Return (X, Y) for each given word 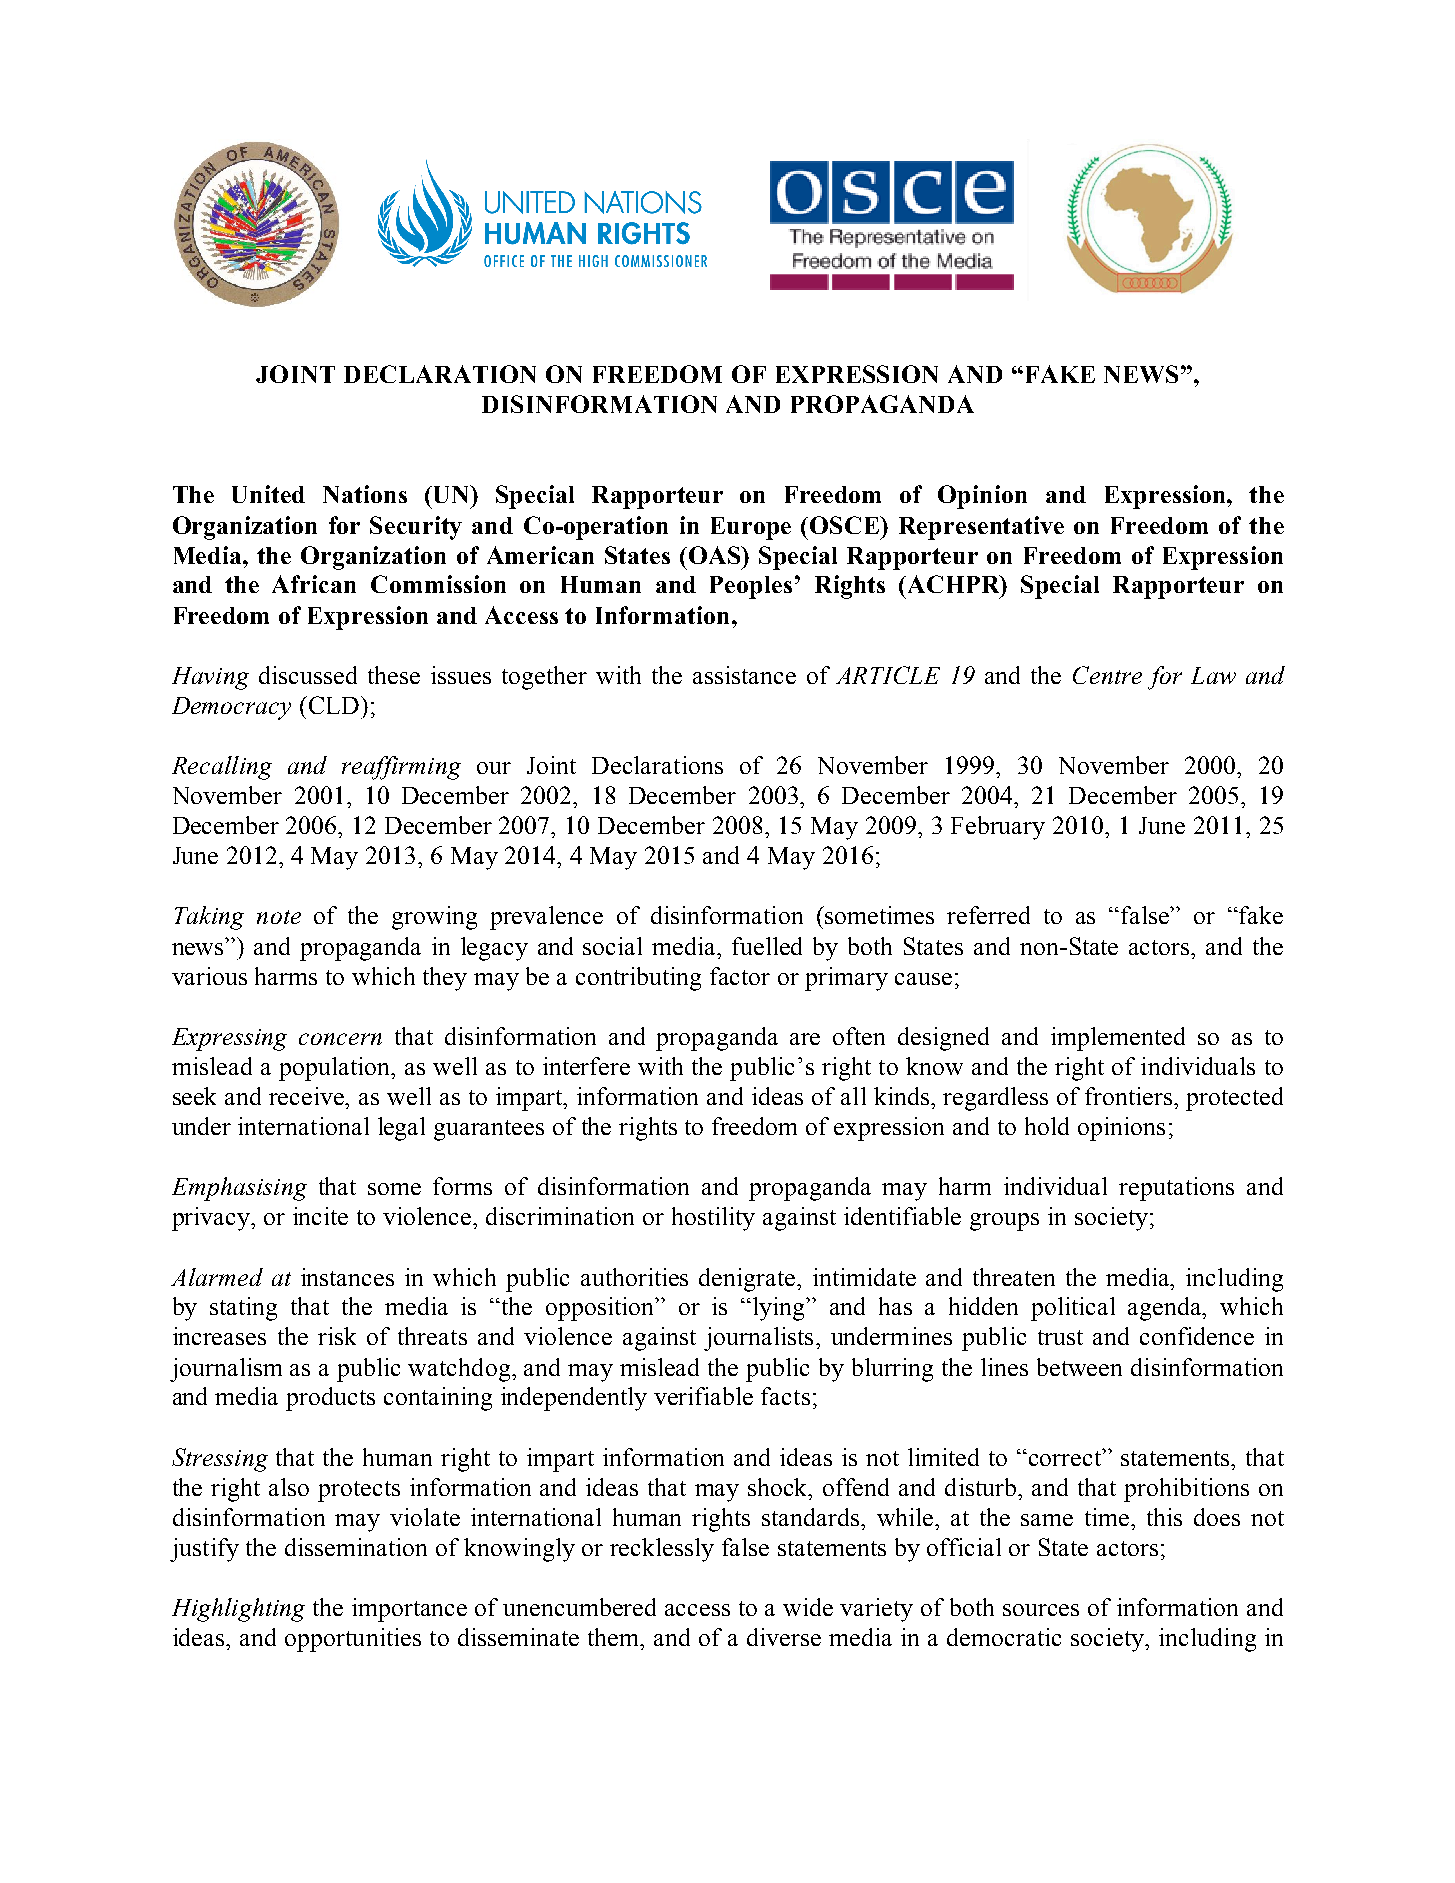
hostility (713, 1219)
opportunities (353, 1640)
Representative (981, 528)
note (279, 917)
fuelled (767, 946)
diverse (784, 1637)
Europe (751, 528)
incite (320, 1216)
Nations (365, 494)
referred (988, 915)
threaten (1014, 1277)
